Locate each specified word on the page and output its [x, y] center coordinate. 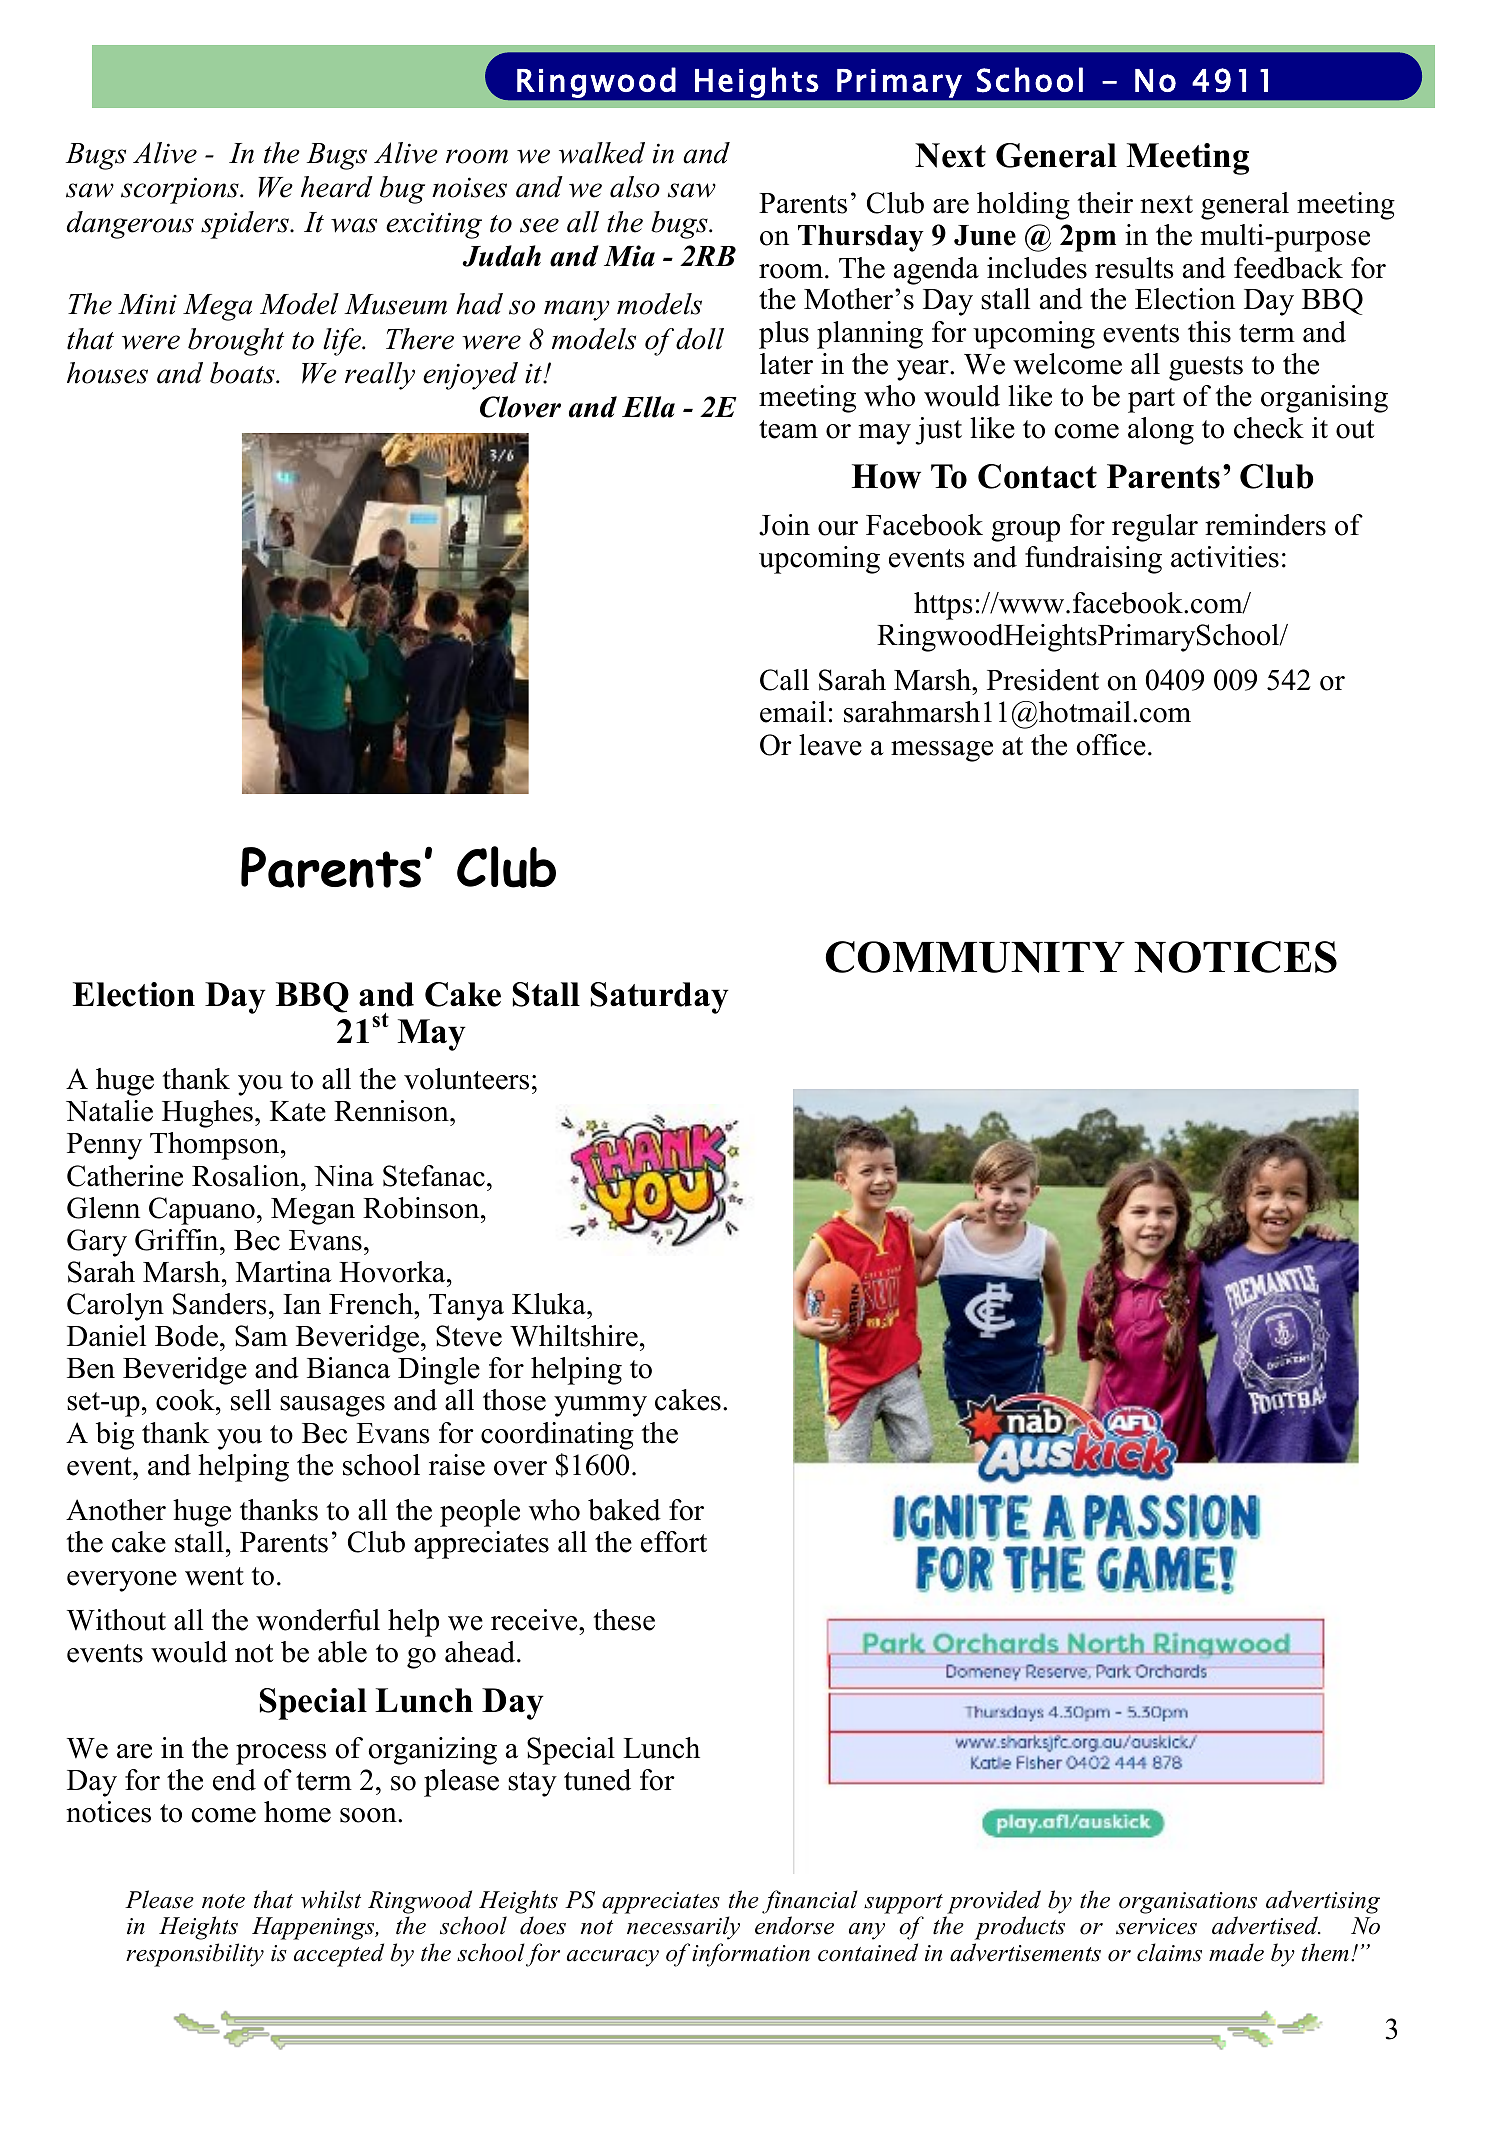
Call [784, 680]
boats [243, 373]
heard [337, 187]
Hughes [207, 1114]
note [223, 1901]
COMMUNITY [975, 957]
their [1105, 203]
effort [674, 1542]
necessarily [683, 1928]
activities [1225, 557]
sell [251, 1400]
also [635, 187]
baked [624, 1510]
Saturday [660, 998]
